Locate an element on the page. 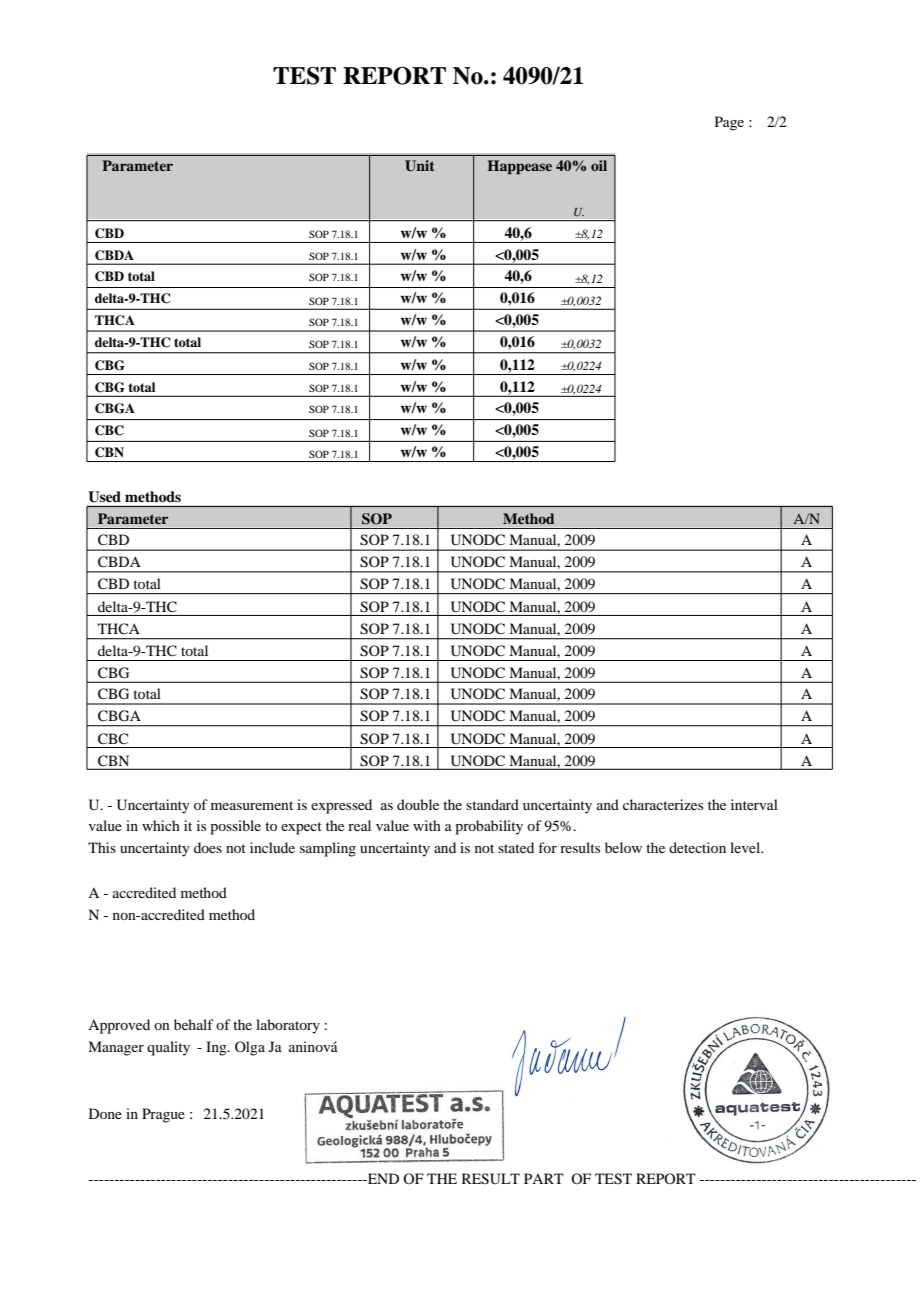  double is located at coordinates (418, 804).
